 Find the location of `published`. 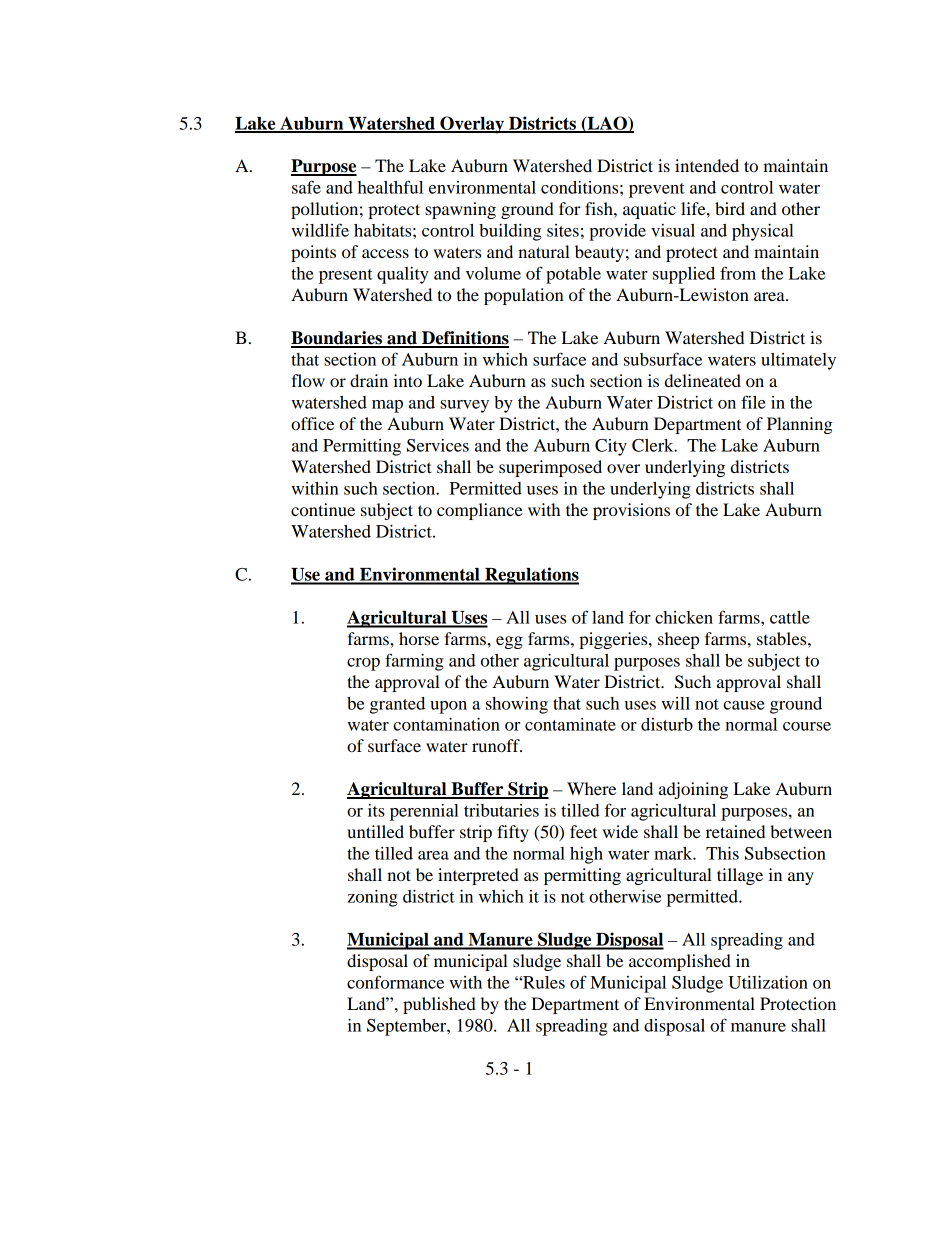

published is located at coordinates (439, 1005).
